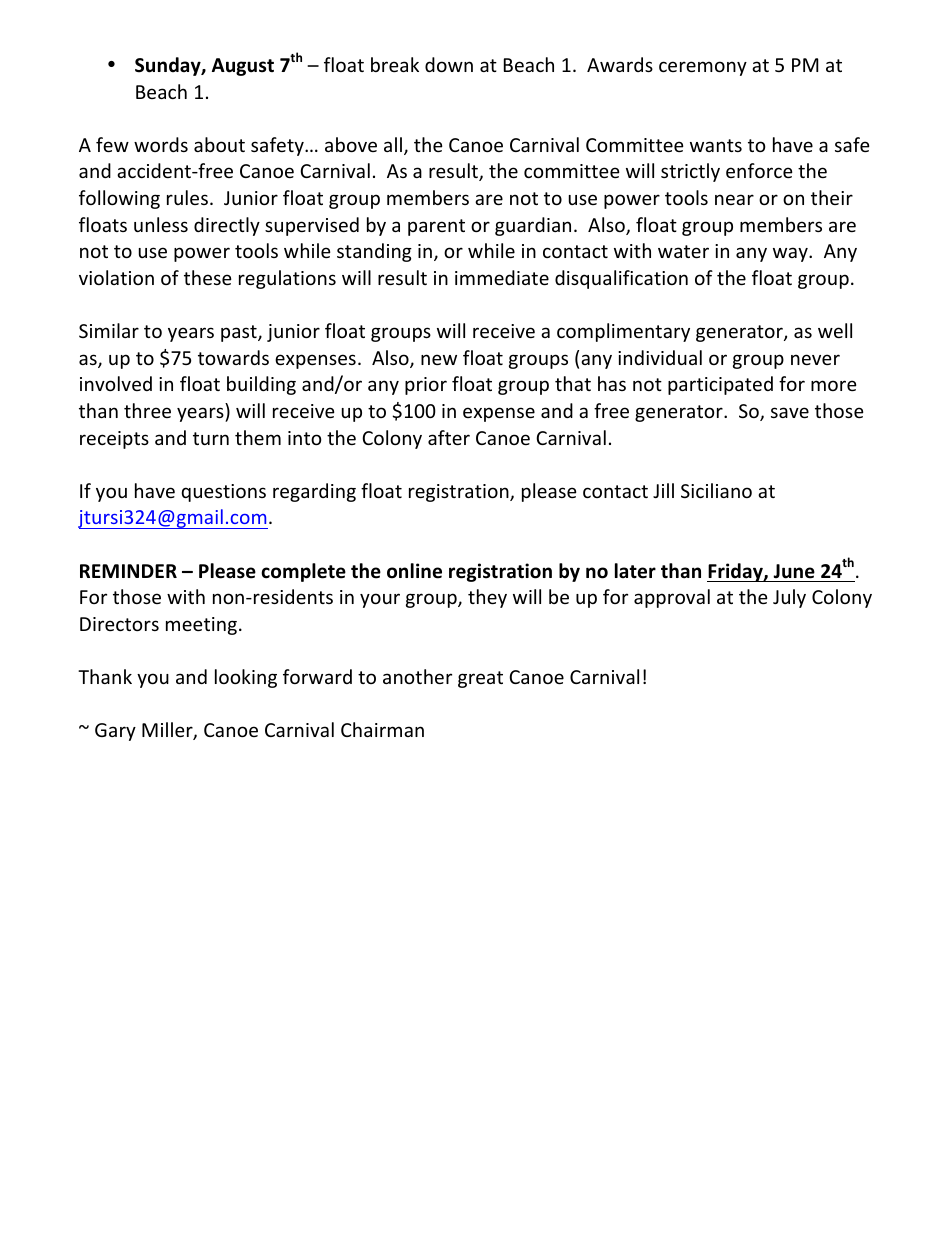 This document has height=1233, width=952. What do you see at coordinates (480, 679) in the document?
I see `great` at bounding box center [480, 679].
